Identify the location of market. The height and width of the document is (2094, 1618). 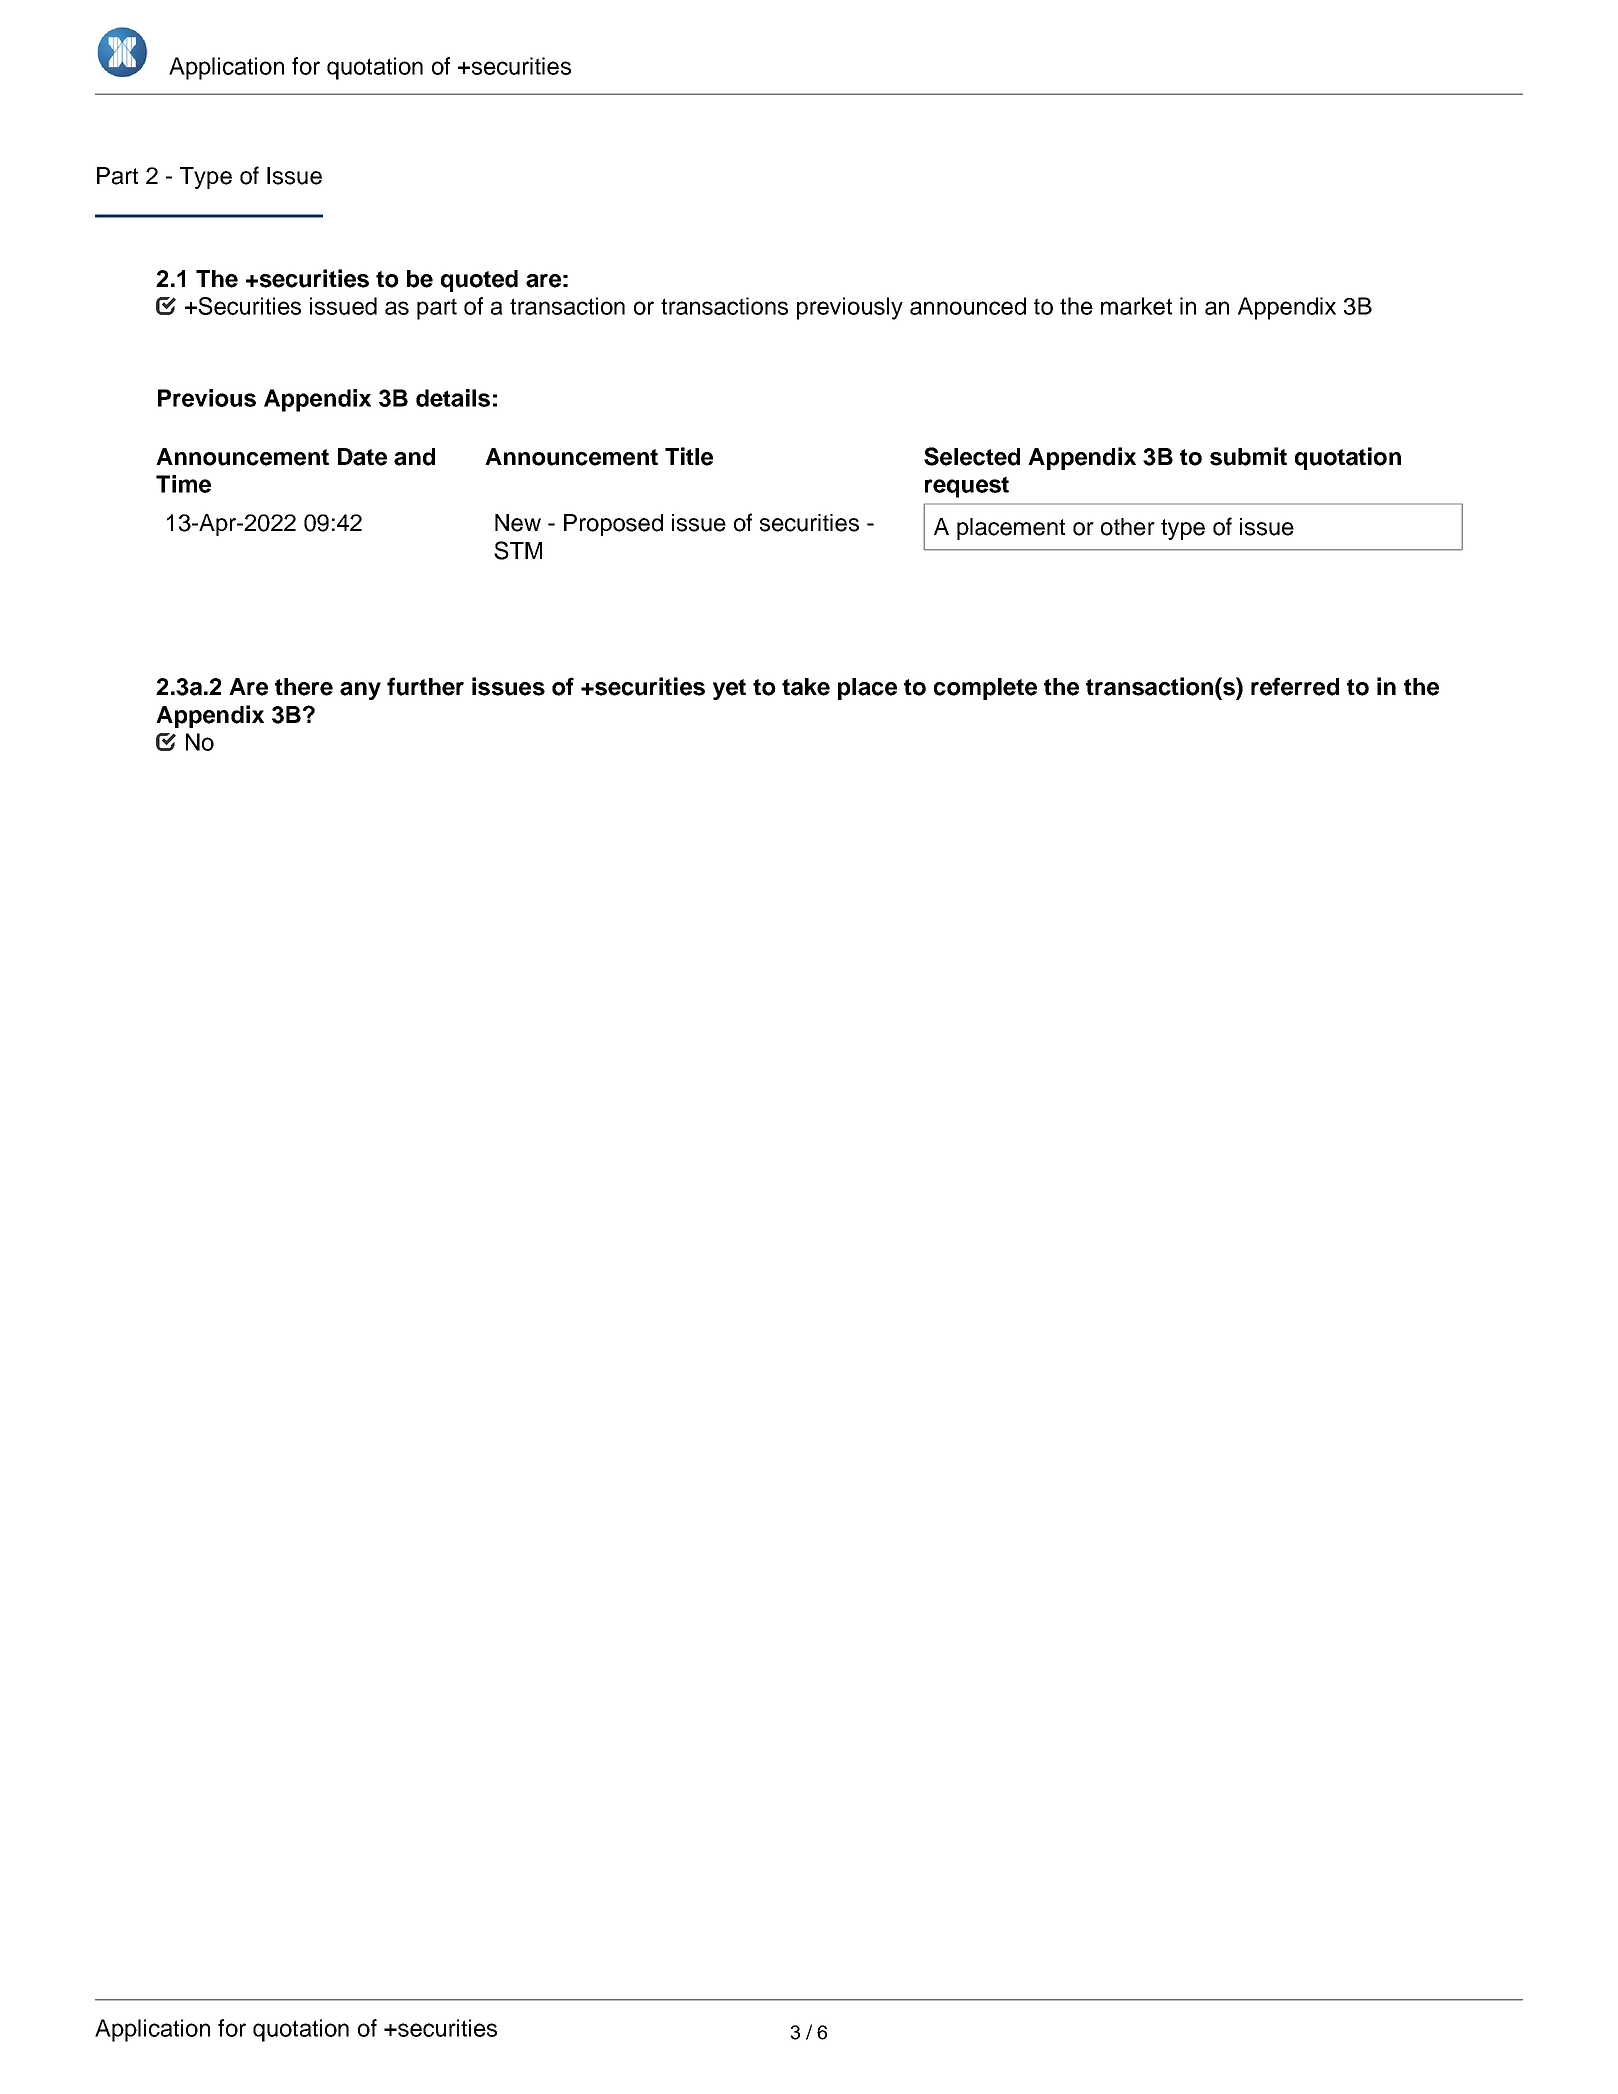
(1136, 306).
